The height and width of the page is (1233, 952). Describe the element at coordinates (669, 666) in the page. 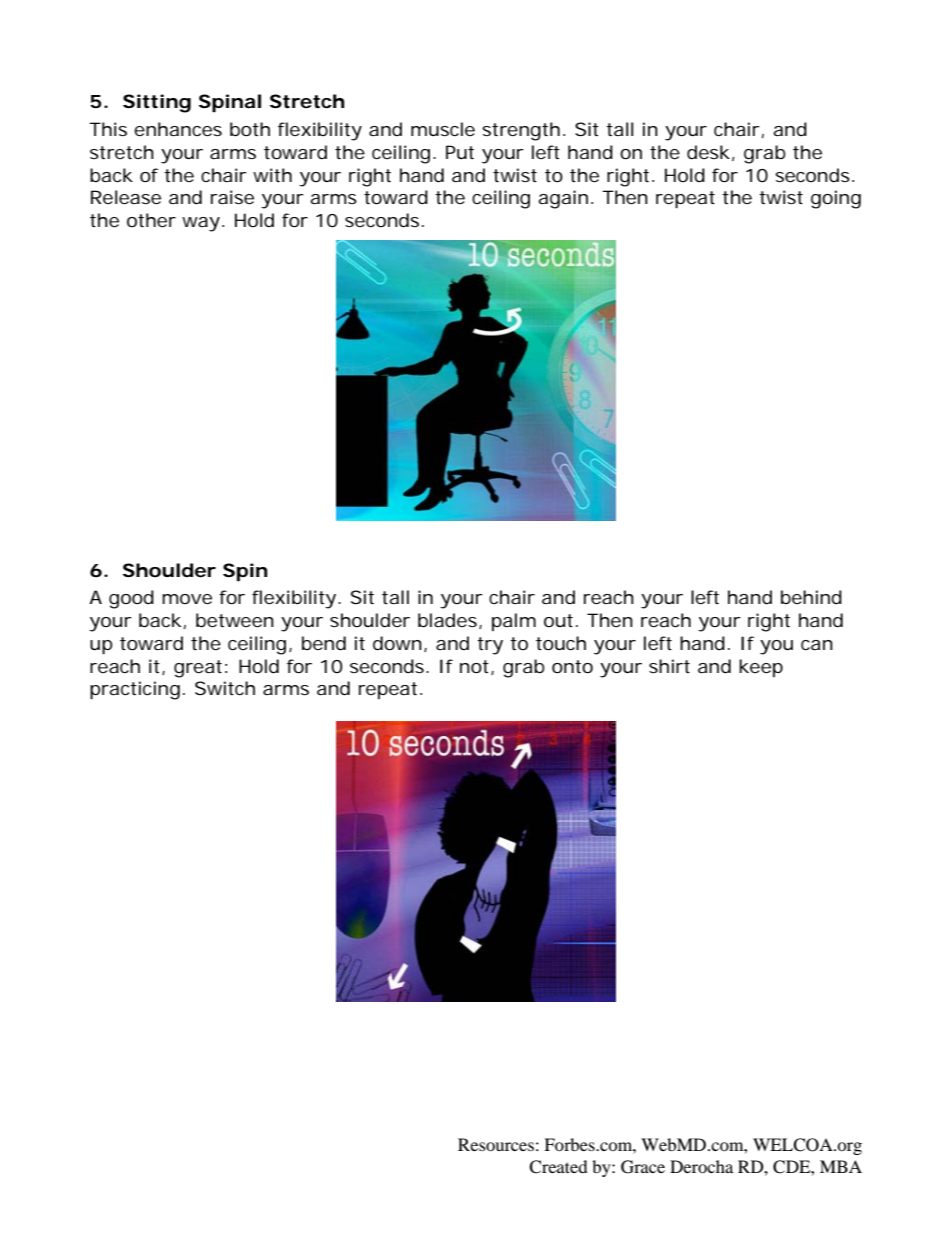

I see `shirt` at that location.
